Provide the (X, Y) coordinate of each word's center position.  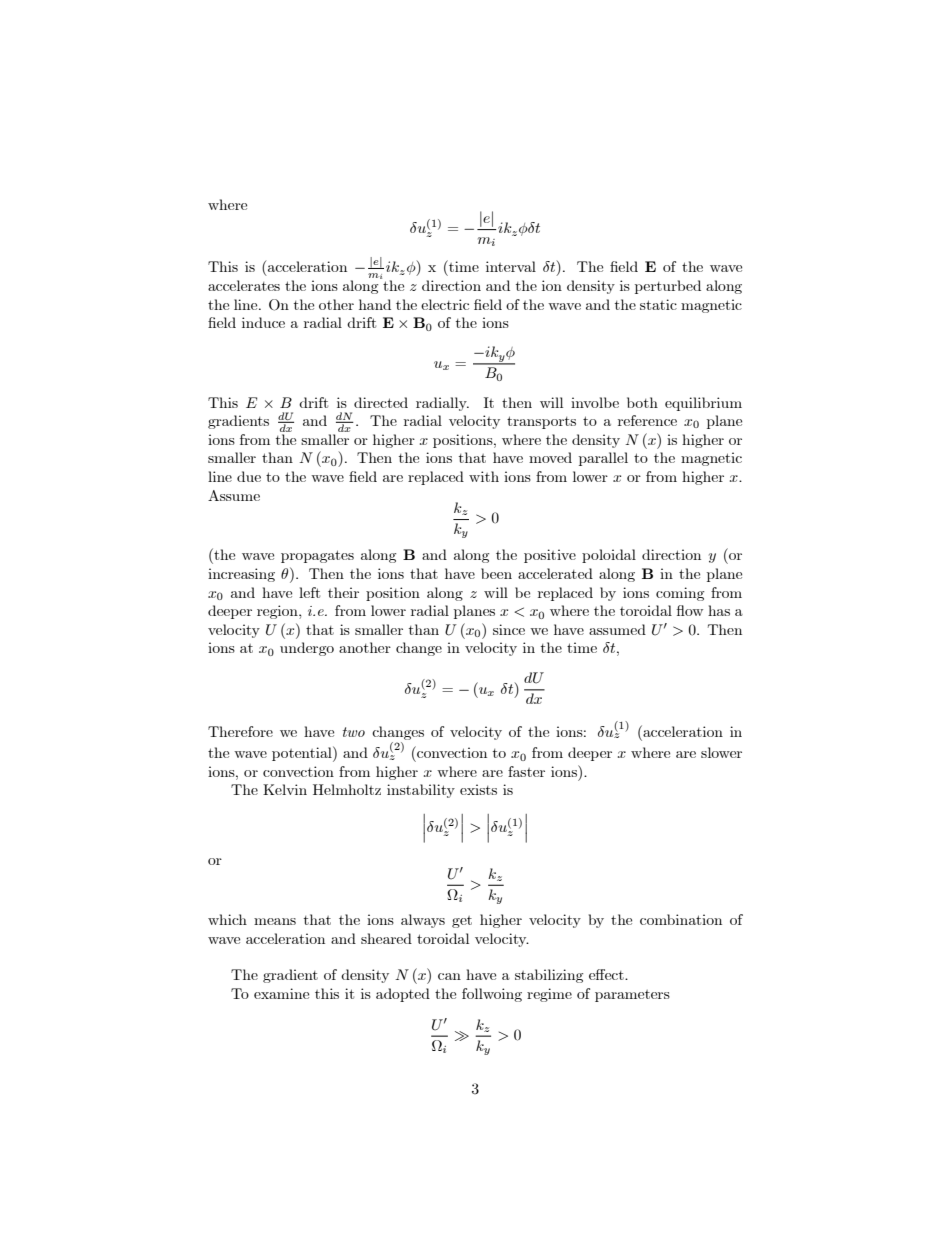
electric (445, 304)
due (249, 476)
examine (281, 993)
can (449, 976)
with (484, 476)
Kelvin (285, 789)
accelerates (244, 285)
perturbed (668, 287)
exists (478, 789)
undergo (307, 649)
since (509, 629)
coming (680, 594)
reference (647, 420)
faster (526, 771)
